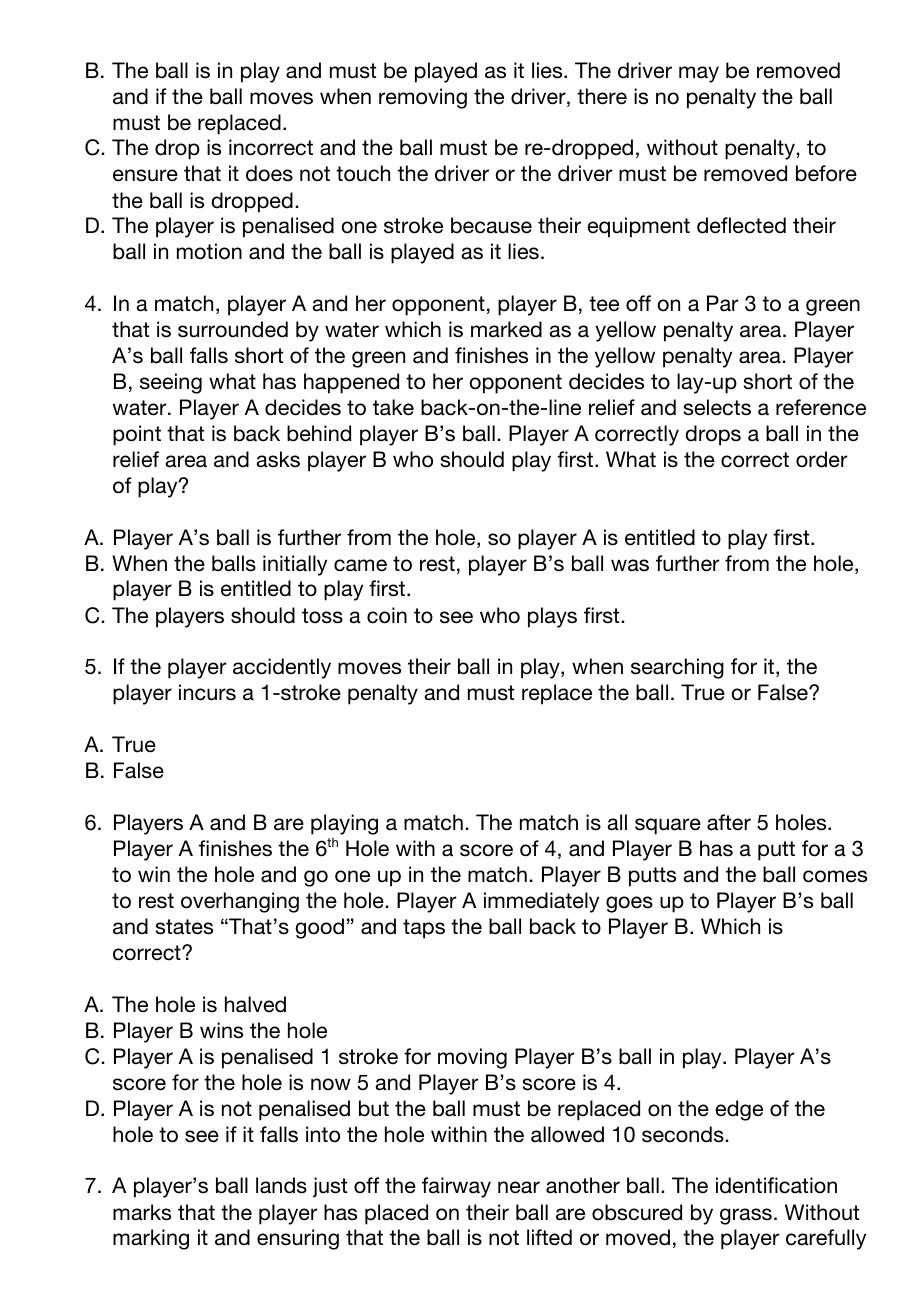 The image size is (924, 1308). Describe the element at coordinates (717, 407) in the document. I see `selects` at that location.
